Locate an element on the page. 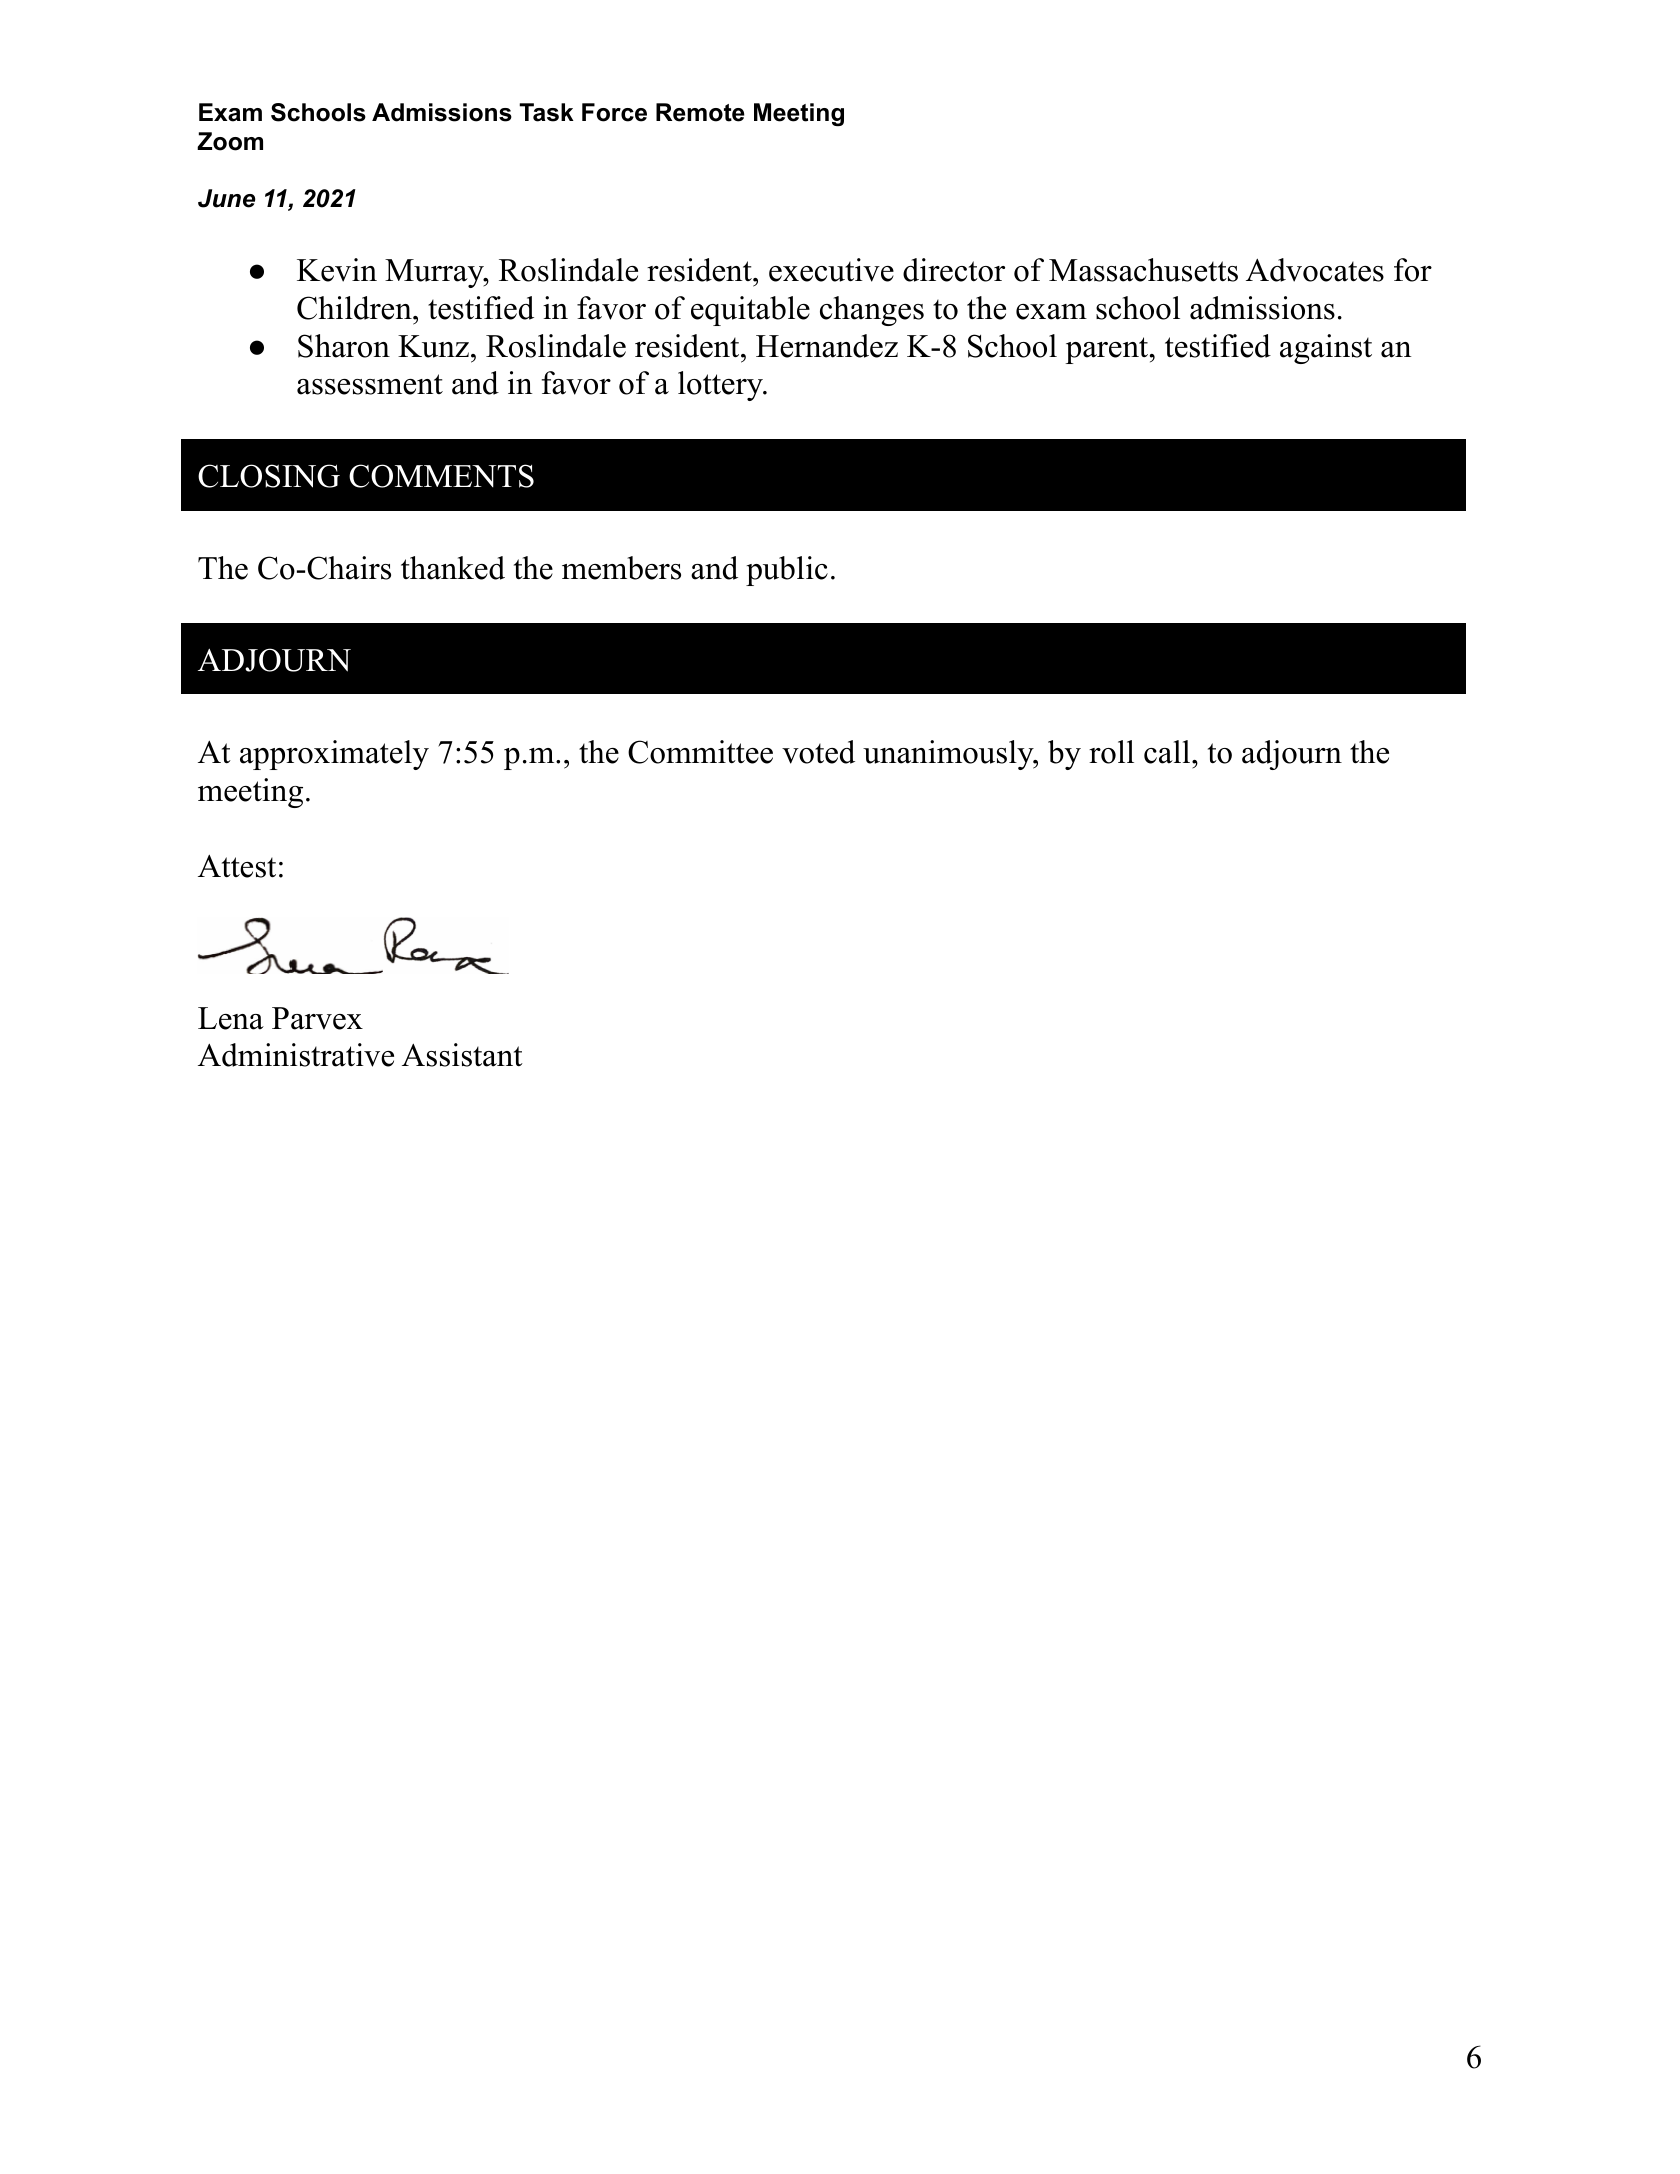 This image has height=2174, width=1680. thanked is located at coordinates (453, 568).
